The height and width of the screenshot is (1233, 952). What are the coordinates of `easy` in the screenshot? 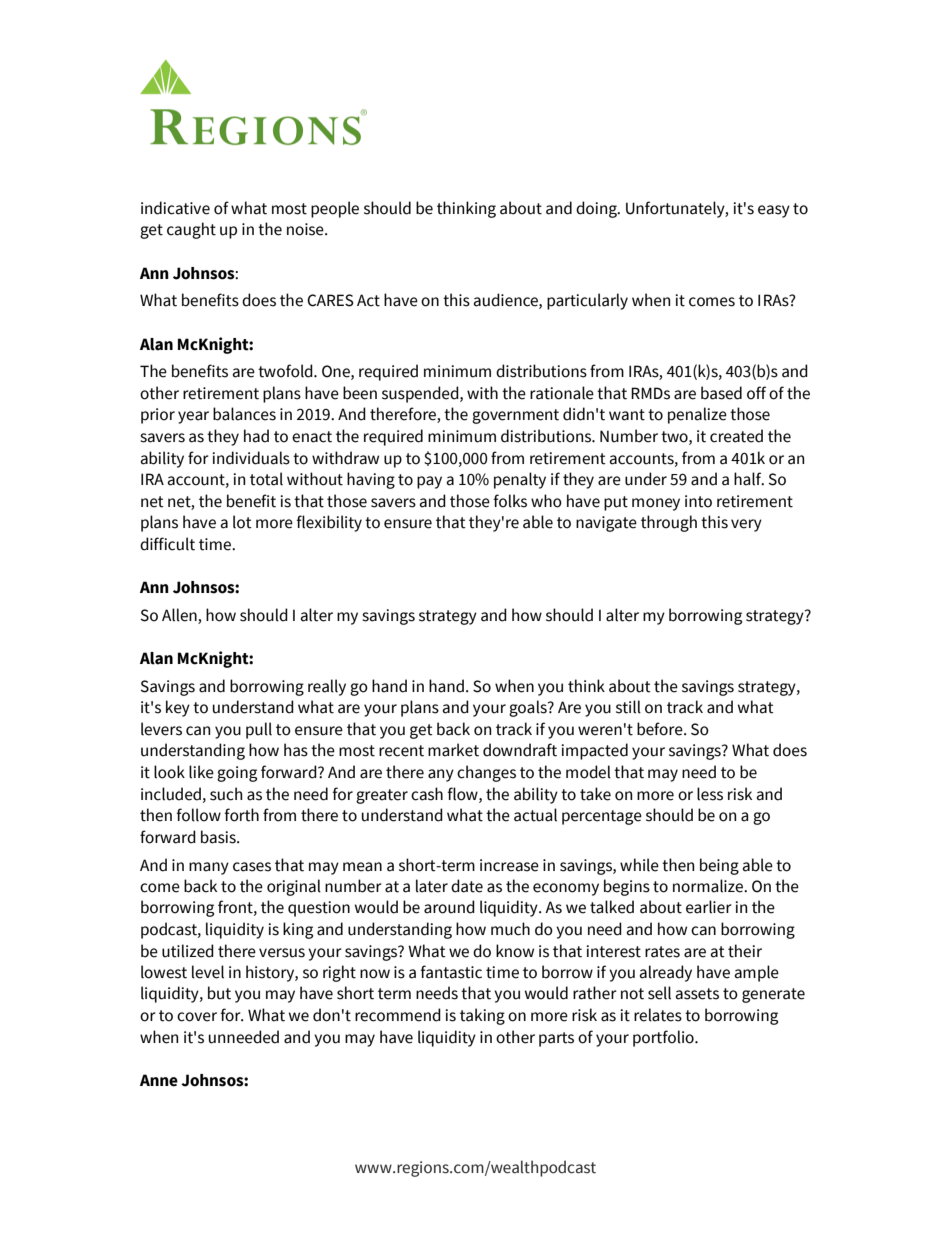 It's located at (774, 211).
